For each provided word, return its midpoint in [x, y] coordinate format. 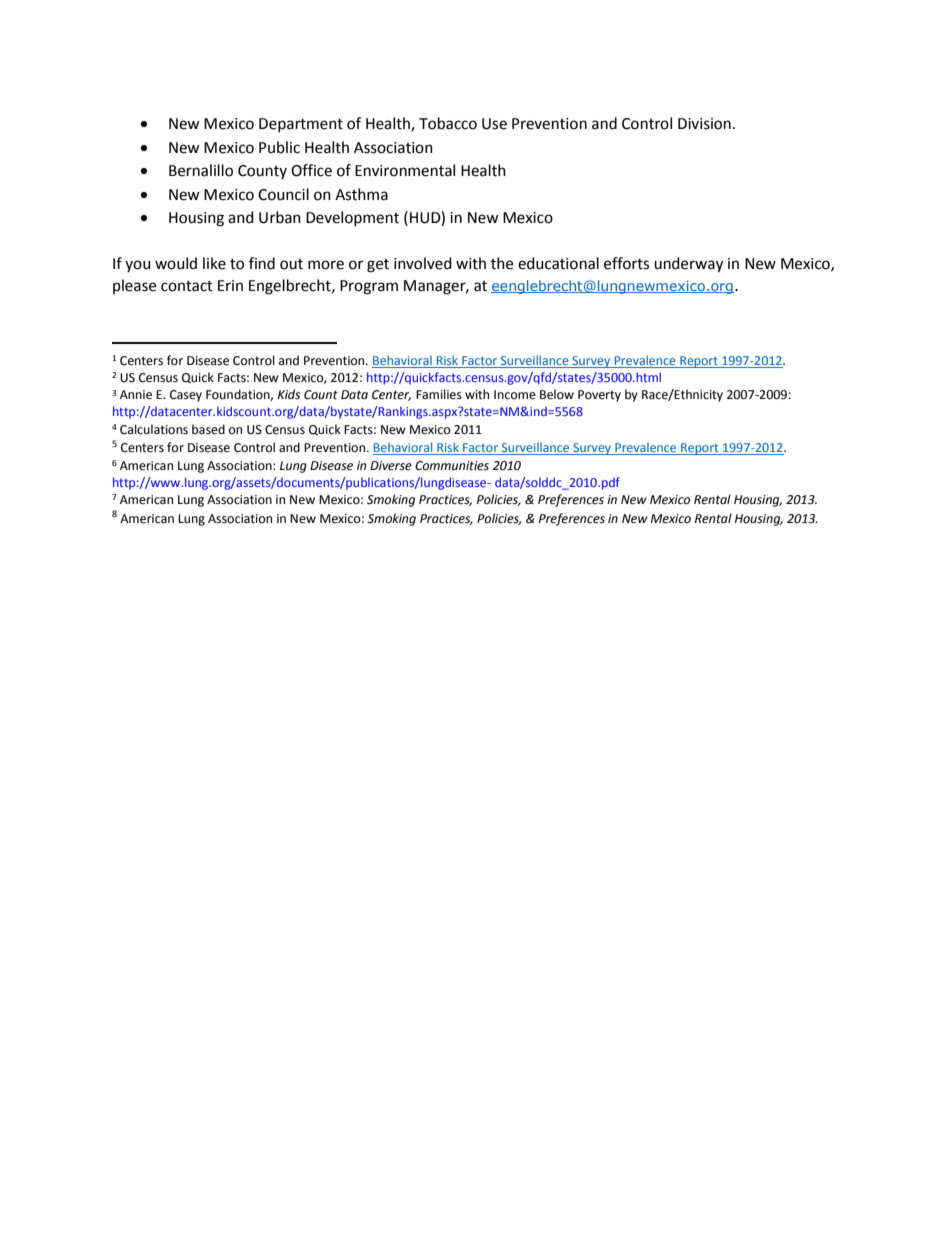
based [208, 429]
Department [301, 125]
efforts [626, 263]
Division [704, 124]
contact [187, 286]
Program [369, 287]
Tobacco [448, 123]
